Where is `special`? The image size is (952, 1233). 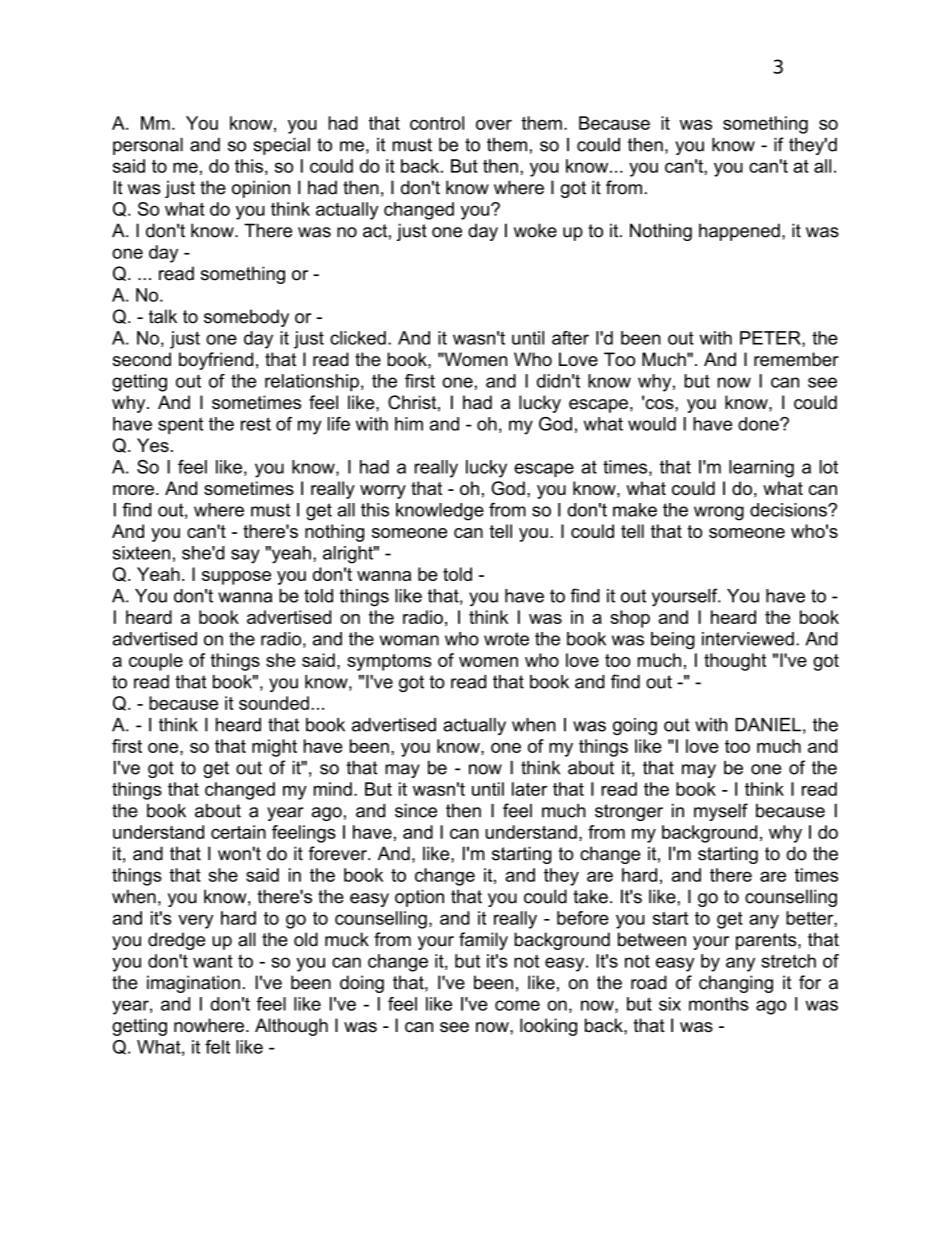 special is located at coordinates (281, 146).
